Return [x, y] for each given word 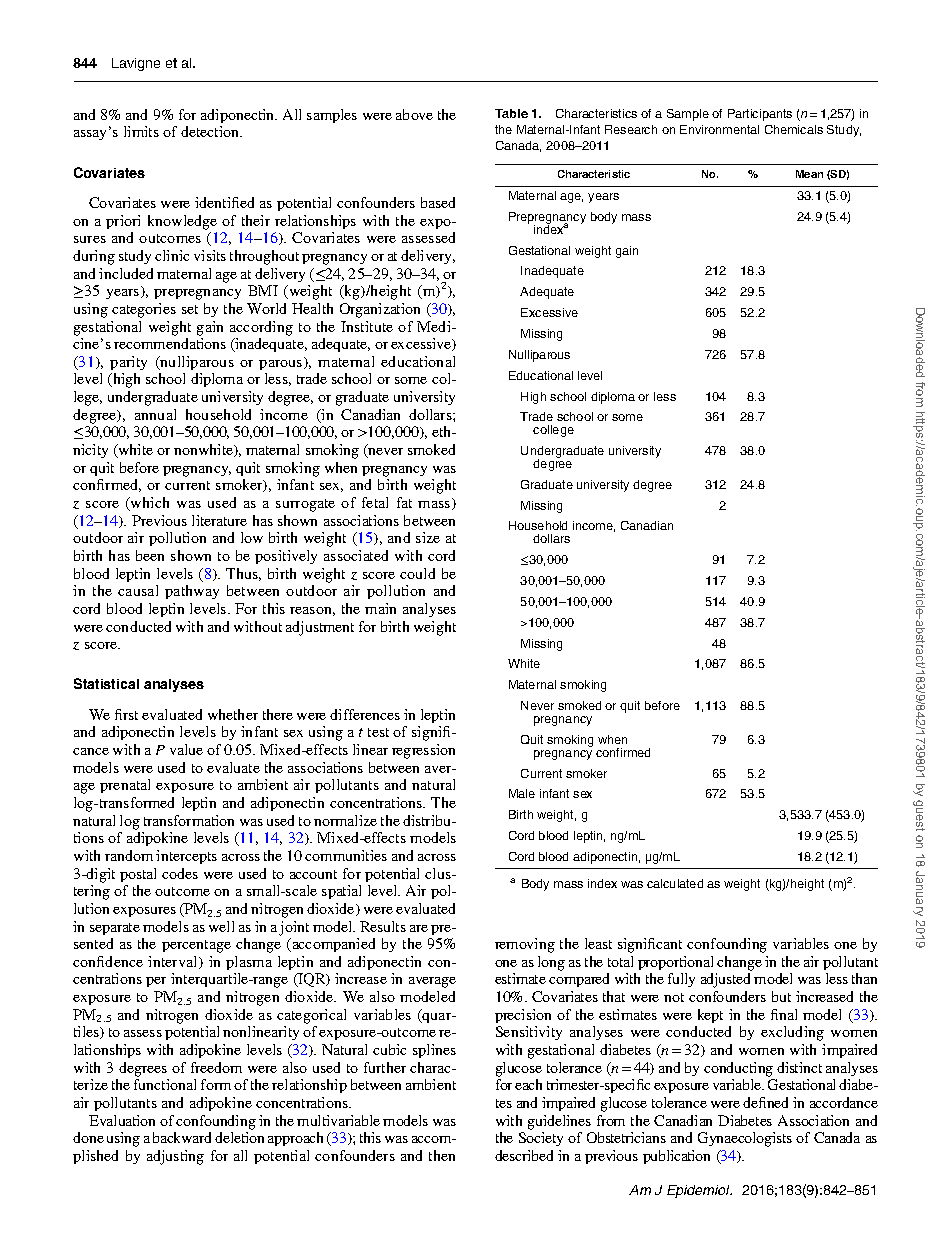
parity [128, 363]
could [417, 573]
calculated [675, 883]
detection [211, 131]
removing [525, 945]
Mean [809, 174]
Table [511, 113]
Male [522, 793]
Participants [760, 115]
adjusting [175, 1157]
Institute [367, 326]
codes [180, 873]
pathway [192, 592]
